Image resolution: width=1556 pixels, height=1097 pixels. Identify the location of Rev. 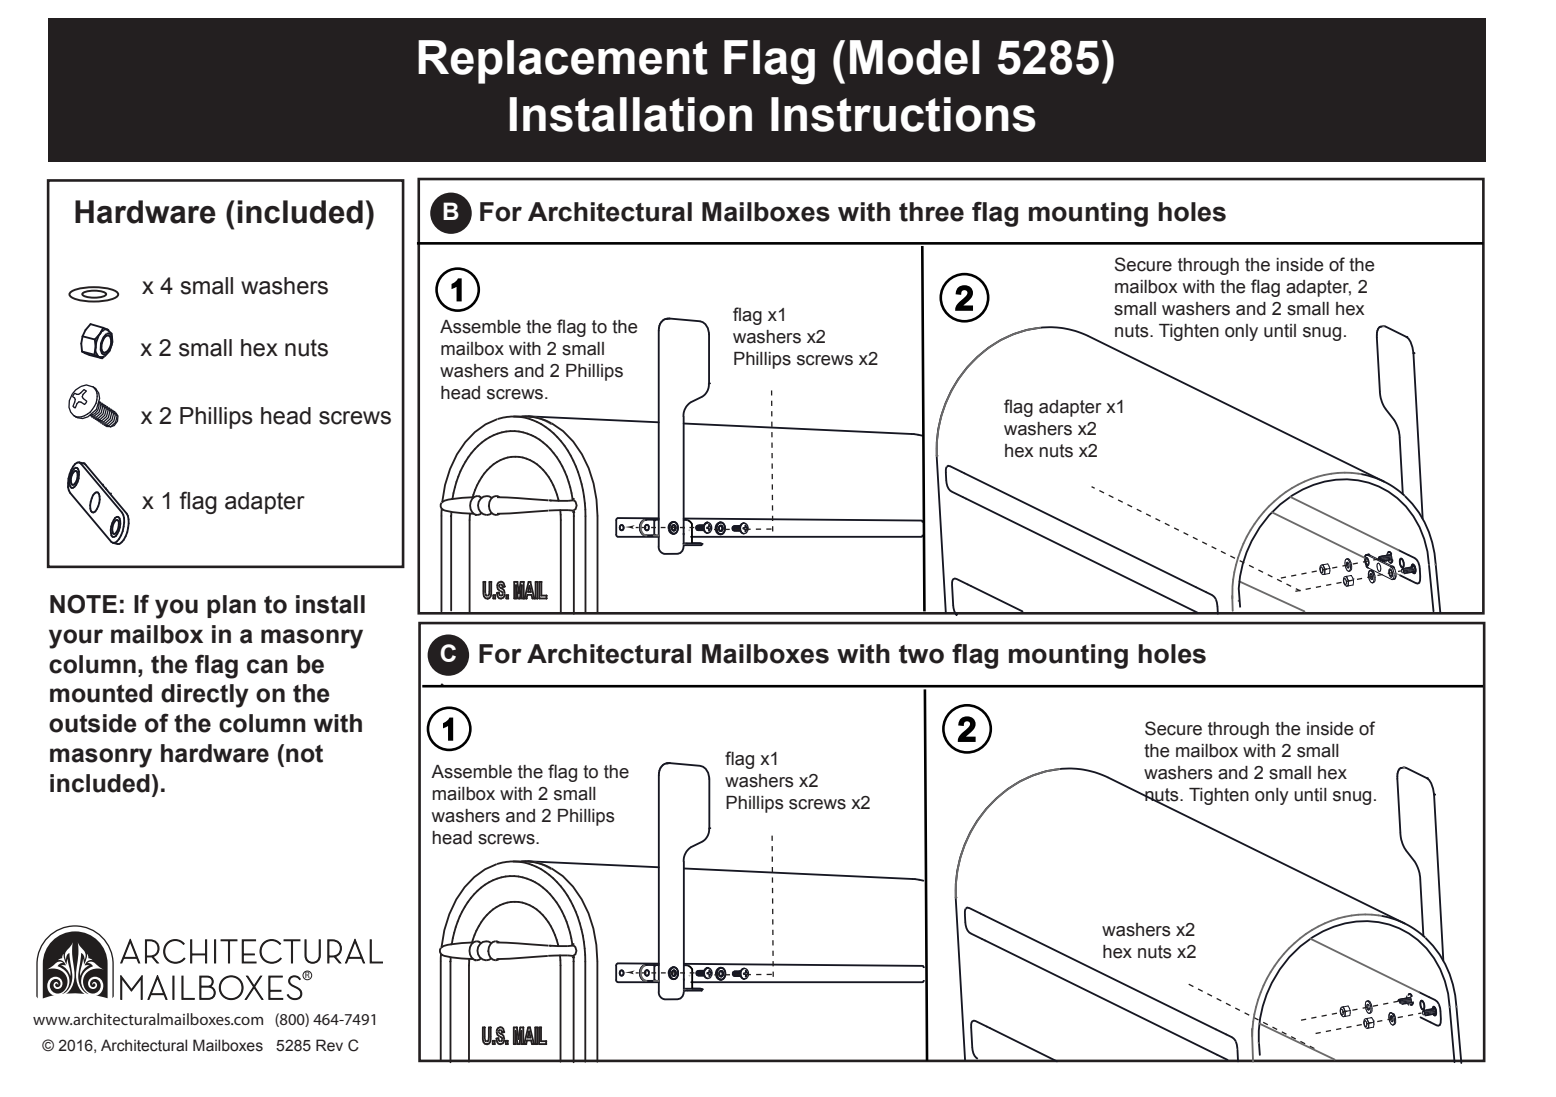
(329, 1045).
